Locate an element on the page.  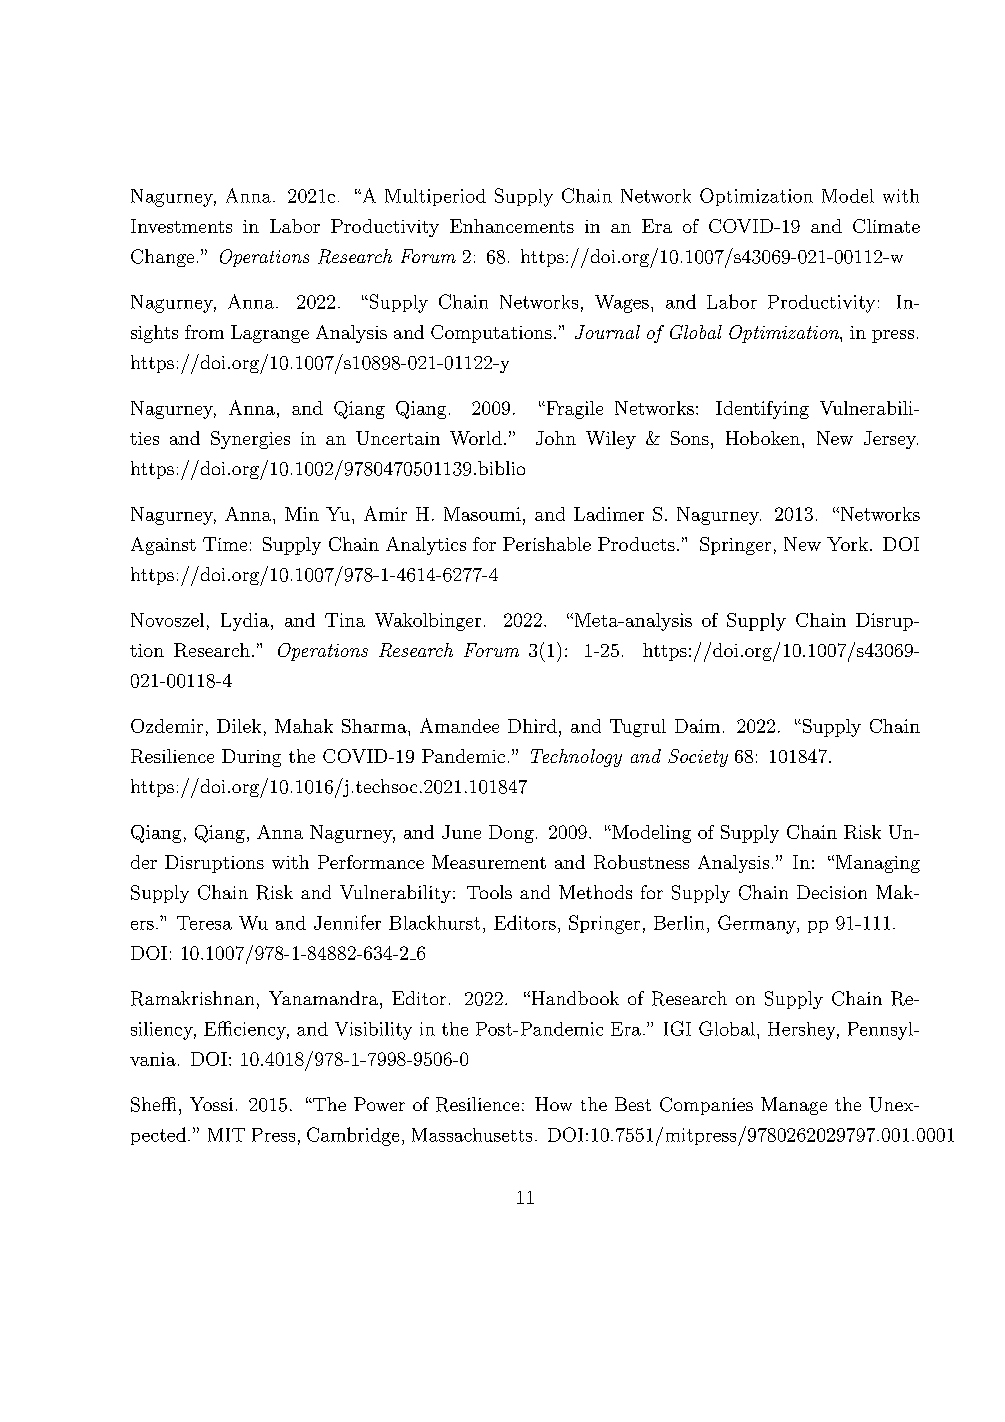
York is located at coordinates (847, 544).
